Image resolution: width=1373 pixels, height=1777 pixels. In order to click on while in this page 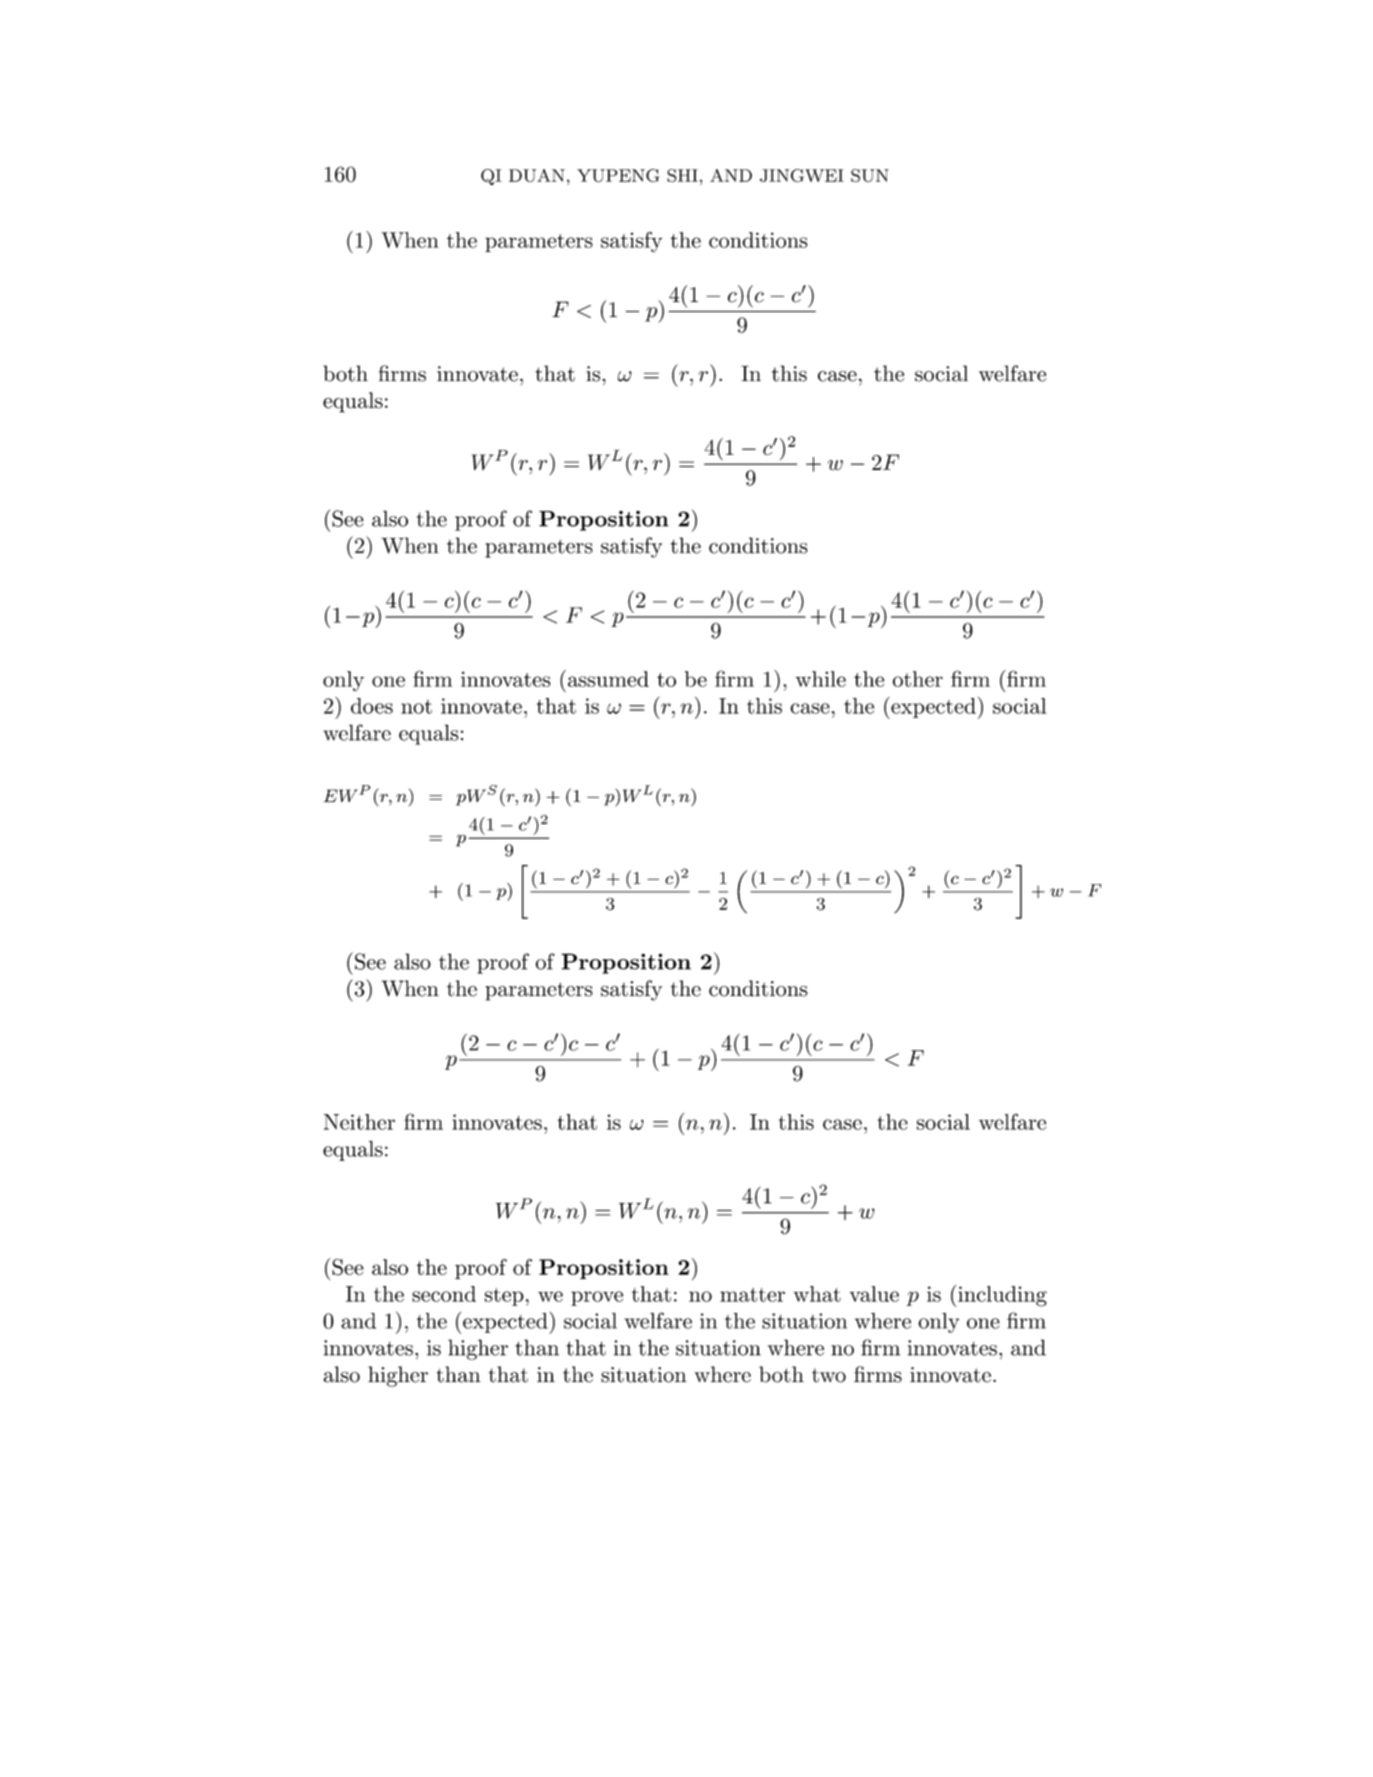, I will do `click(821, 679)`.
